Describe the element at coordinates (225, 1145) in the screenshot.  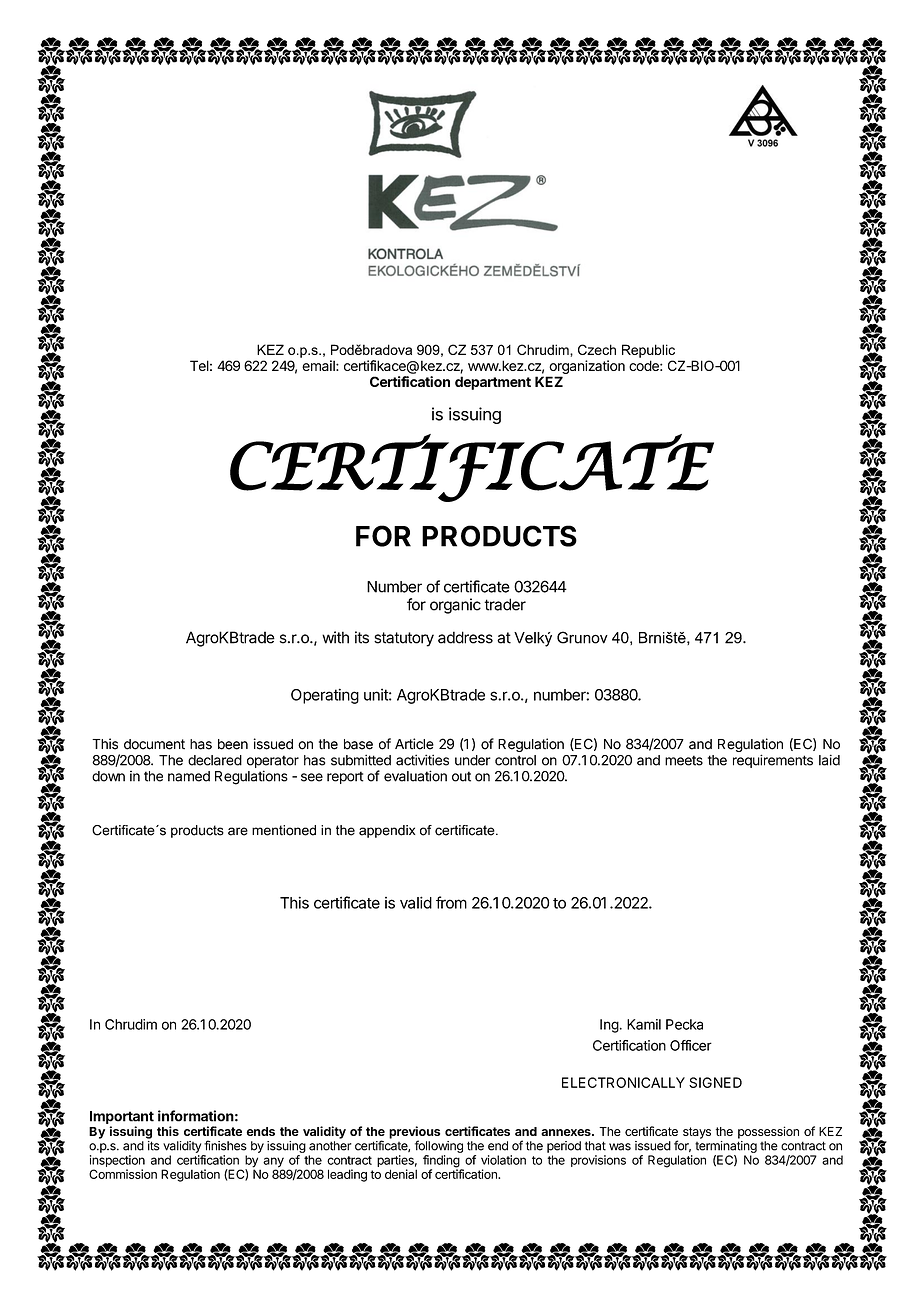
I see `finishes` at that location.
